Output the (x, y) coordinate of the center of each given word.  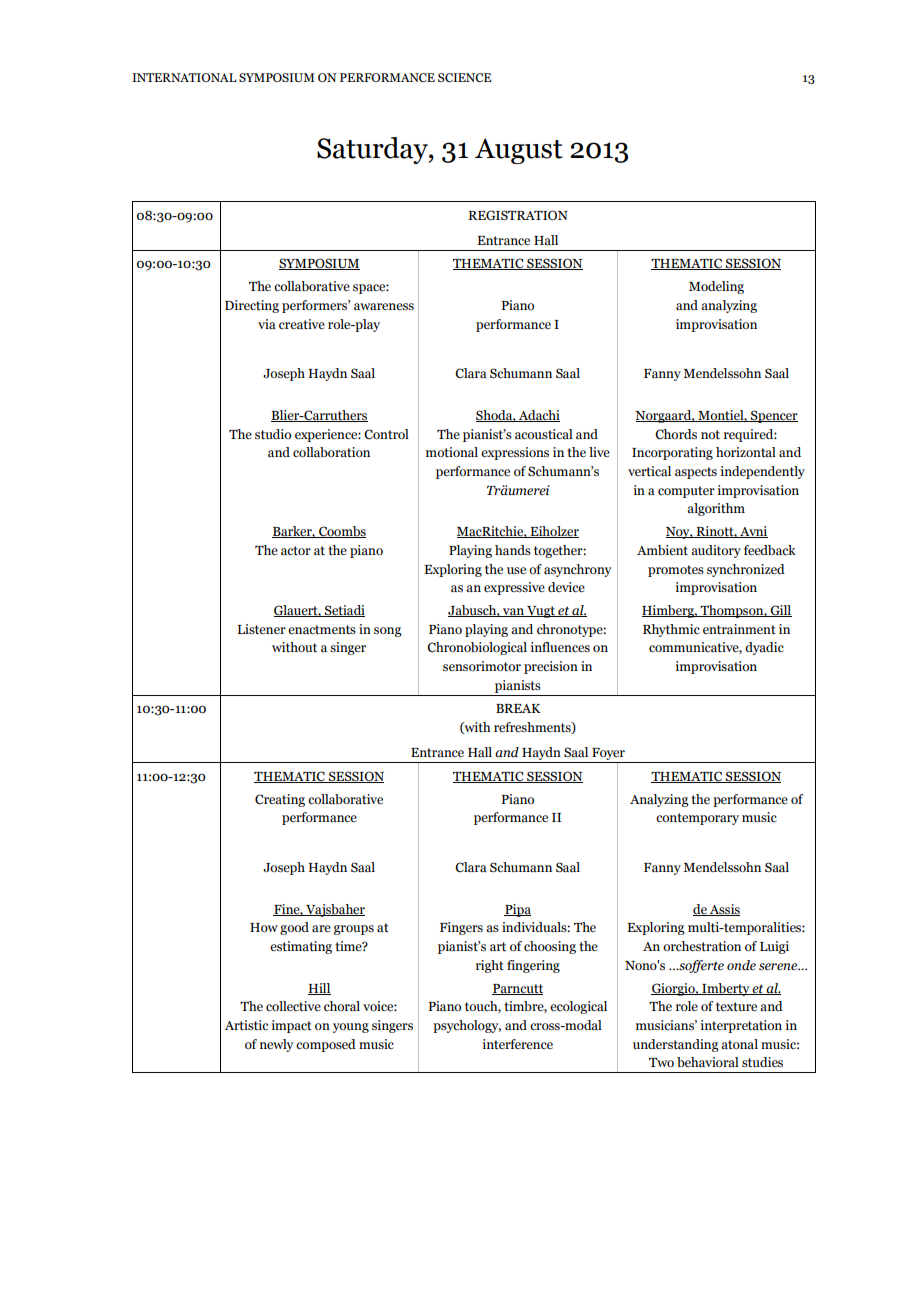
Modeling (716, 287)
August (519, 151)
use (516, 571)
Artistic (246, 1025)
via (267, 324)
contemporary (697, 819)
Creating (280, 800)
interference (517, 1044)
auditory (716, 551)
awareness (384, 307)
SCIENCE (465, 77)
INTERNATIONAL (184, 77)
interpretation (741, 1026)
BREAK (518, 708)
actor (296, 550)
